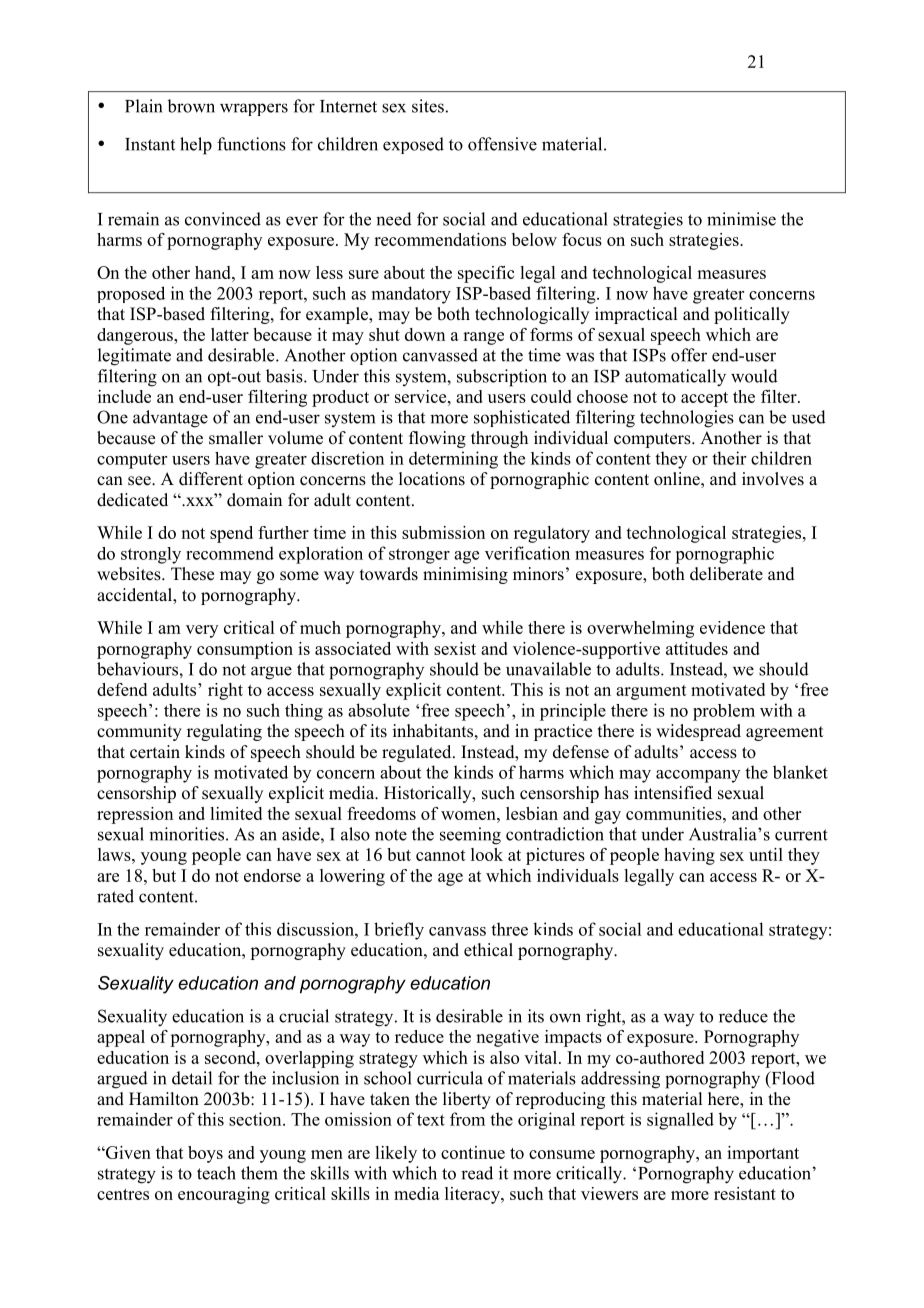 The image size is (924, 1308). What do you see at coordinates (502, 144) in the page?
I see `offensive` at bounding box center [502, 144].
